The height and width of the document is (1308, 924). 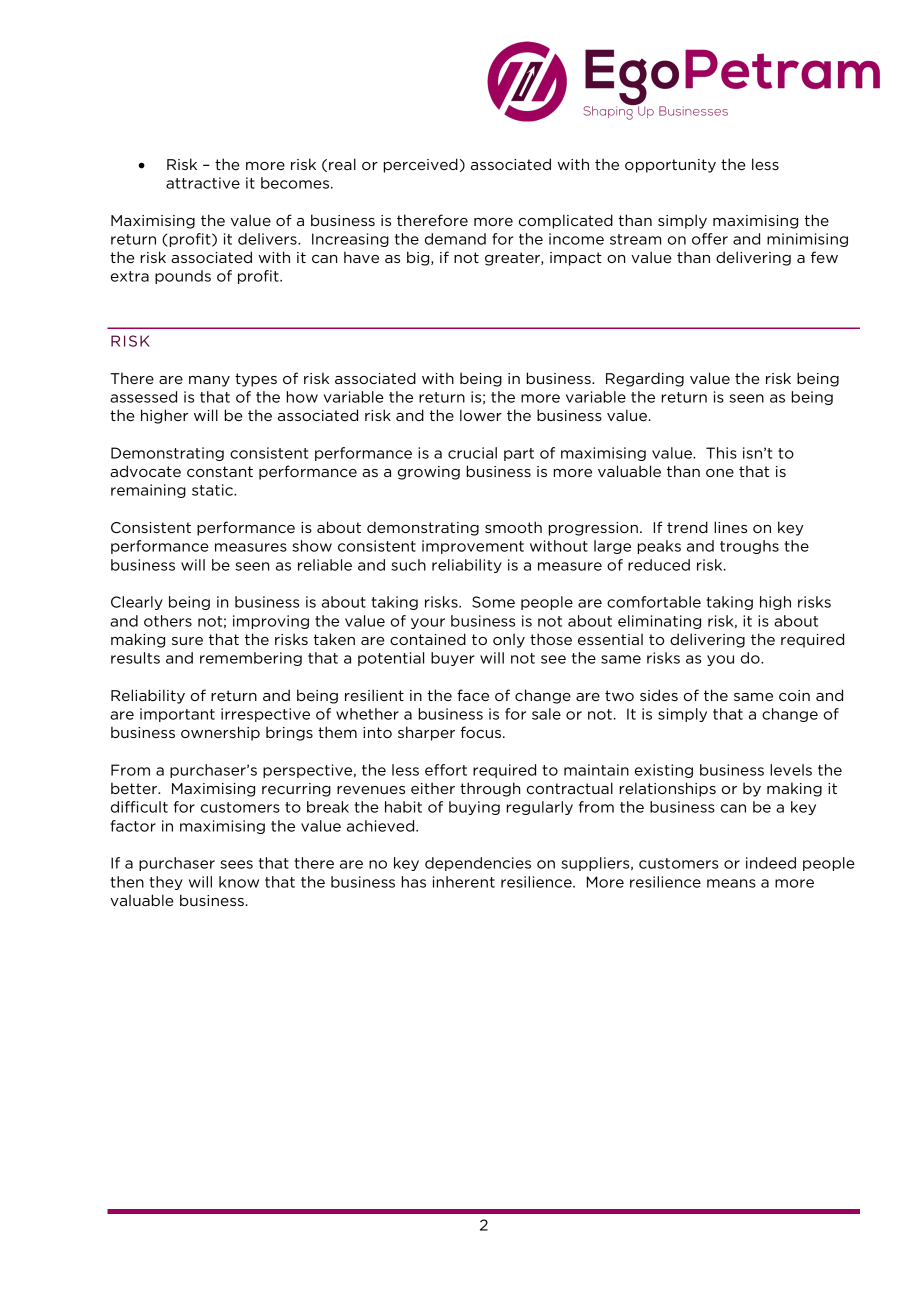 I want to click on indeed, so click(x=771, y=863).
